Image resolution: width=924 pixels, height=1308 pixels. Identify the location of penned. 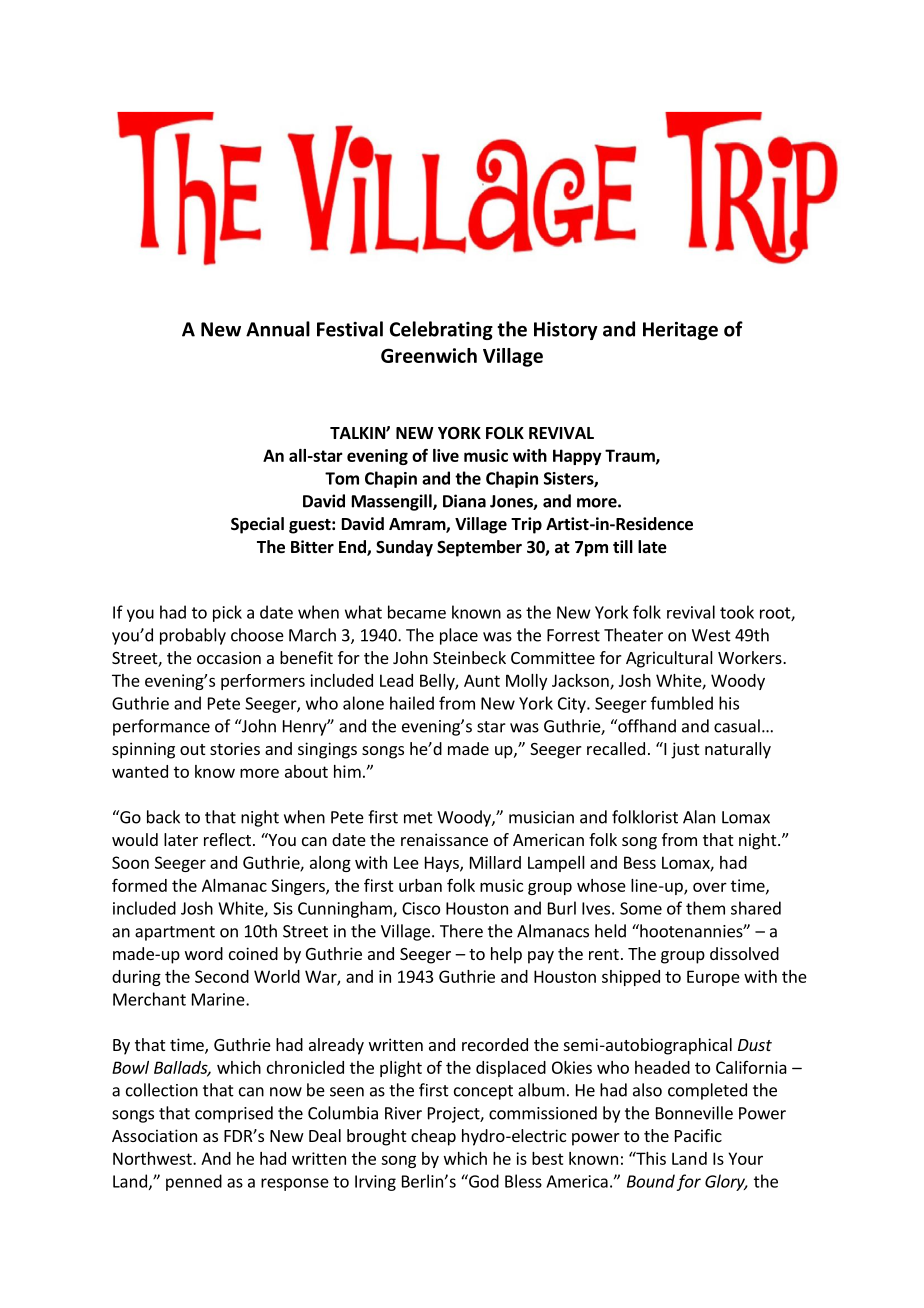
(194, 1182).
